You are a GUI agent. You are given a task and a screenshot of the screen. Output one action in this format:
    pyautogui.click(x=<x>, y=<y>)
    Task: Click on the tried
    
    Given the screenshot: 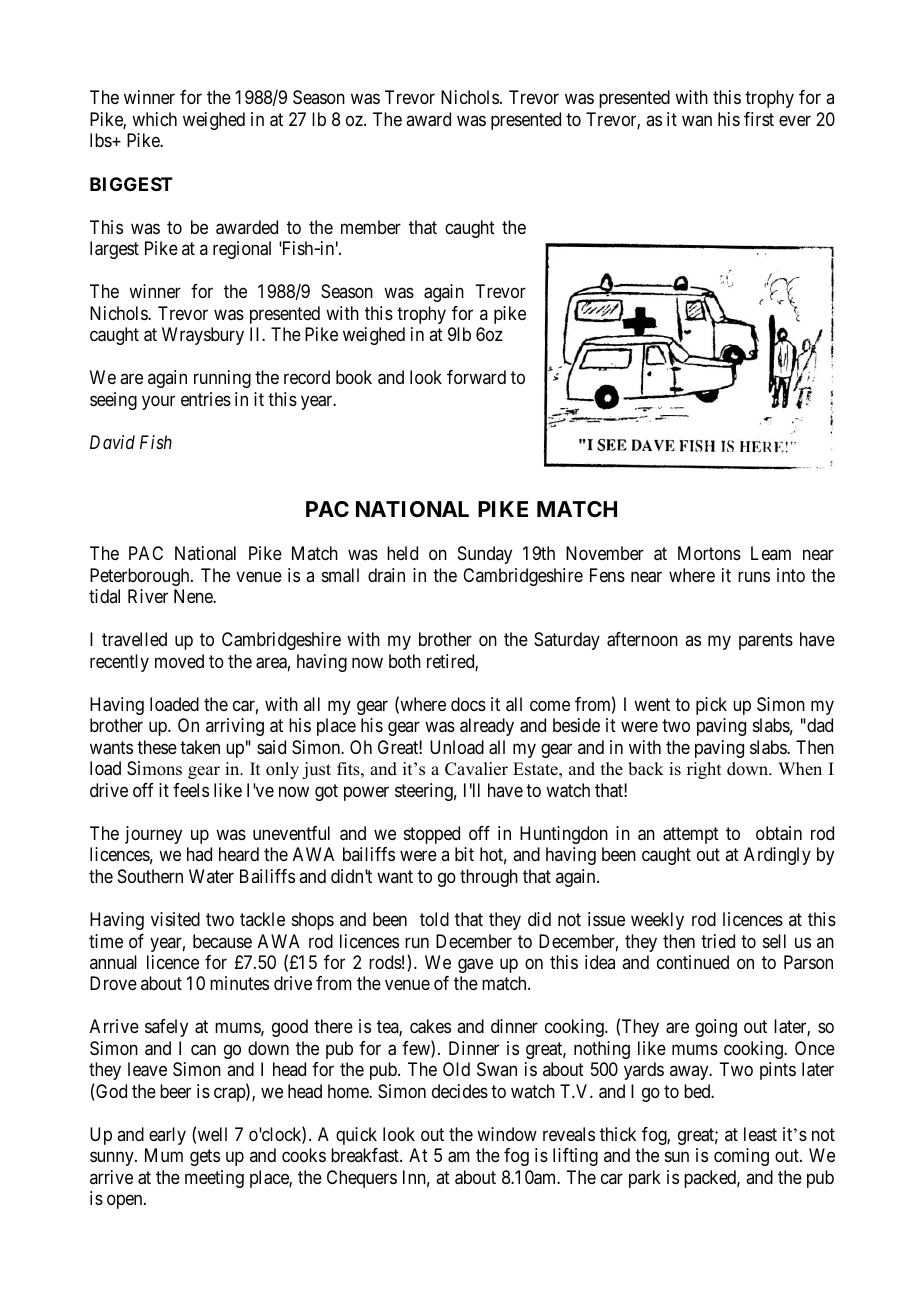 What is the action you would take?
    pyautogui.click(x=718, y=941)
